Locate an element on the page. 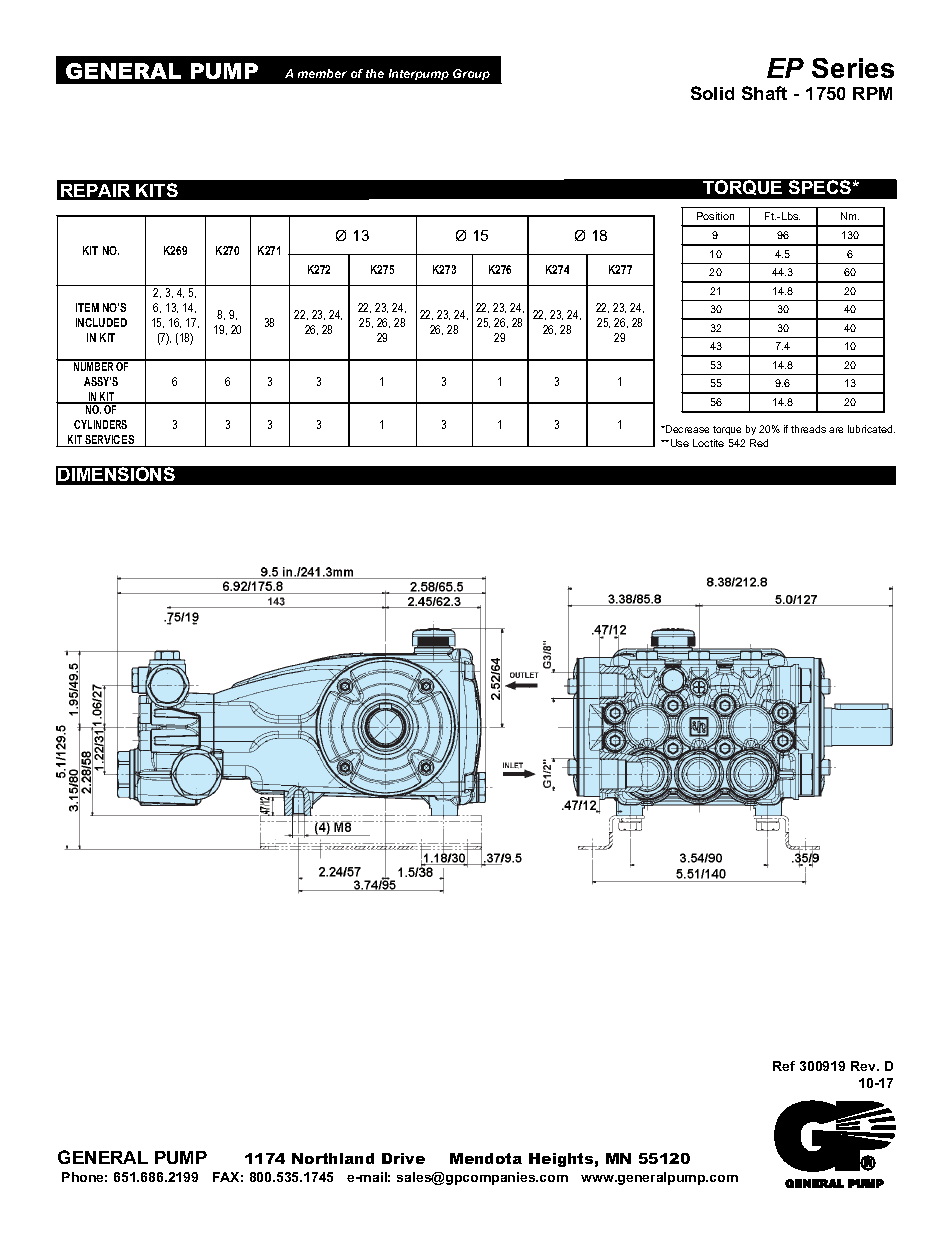 The width and height of the document is (952, 1233). Use is located at coordinates (678, 443).
